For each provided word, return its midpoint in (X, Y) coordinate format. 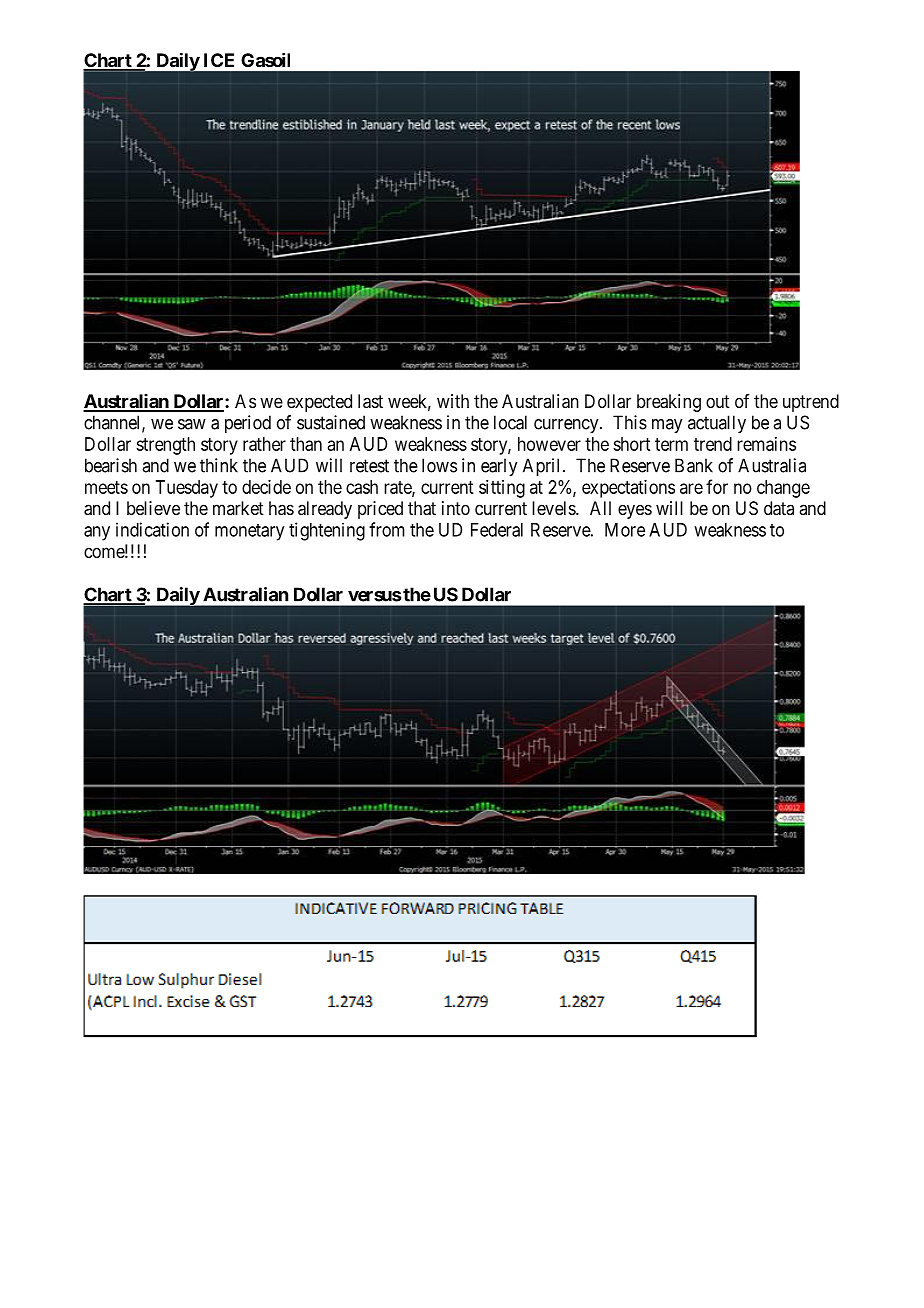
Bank (694, 465)
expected (319, 403)
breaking (669, 403)
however (549, 444)
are (691, 488)
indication (152, 529)
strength (165, 446)
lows (439, 465)
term (671, 444)
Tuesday (187, 489)
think (219, 465)
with (453, 401)
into (456, 508)
